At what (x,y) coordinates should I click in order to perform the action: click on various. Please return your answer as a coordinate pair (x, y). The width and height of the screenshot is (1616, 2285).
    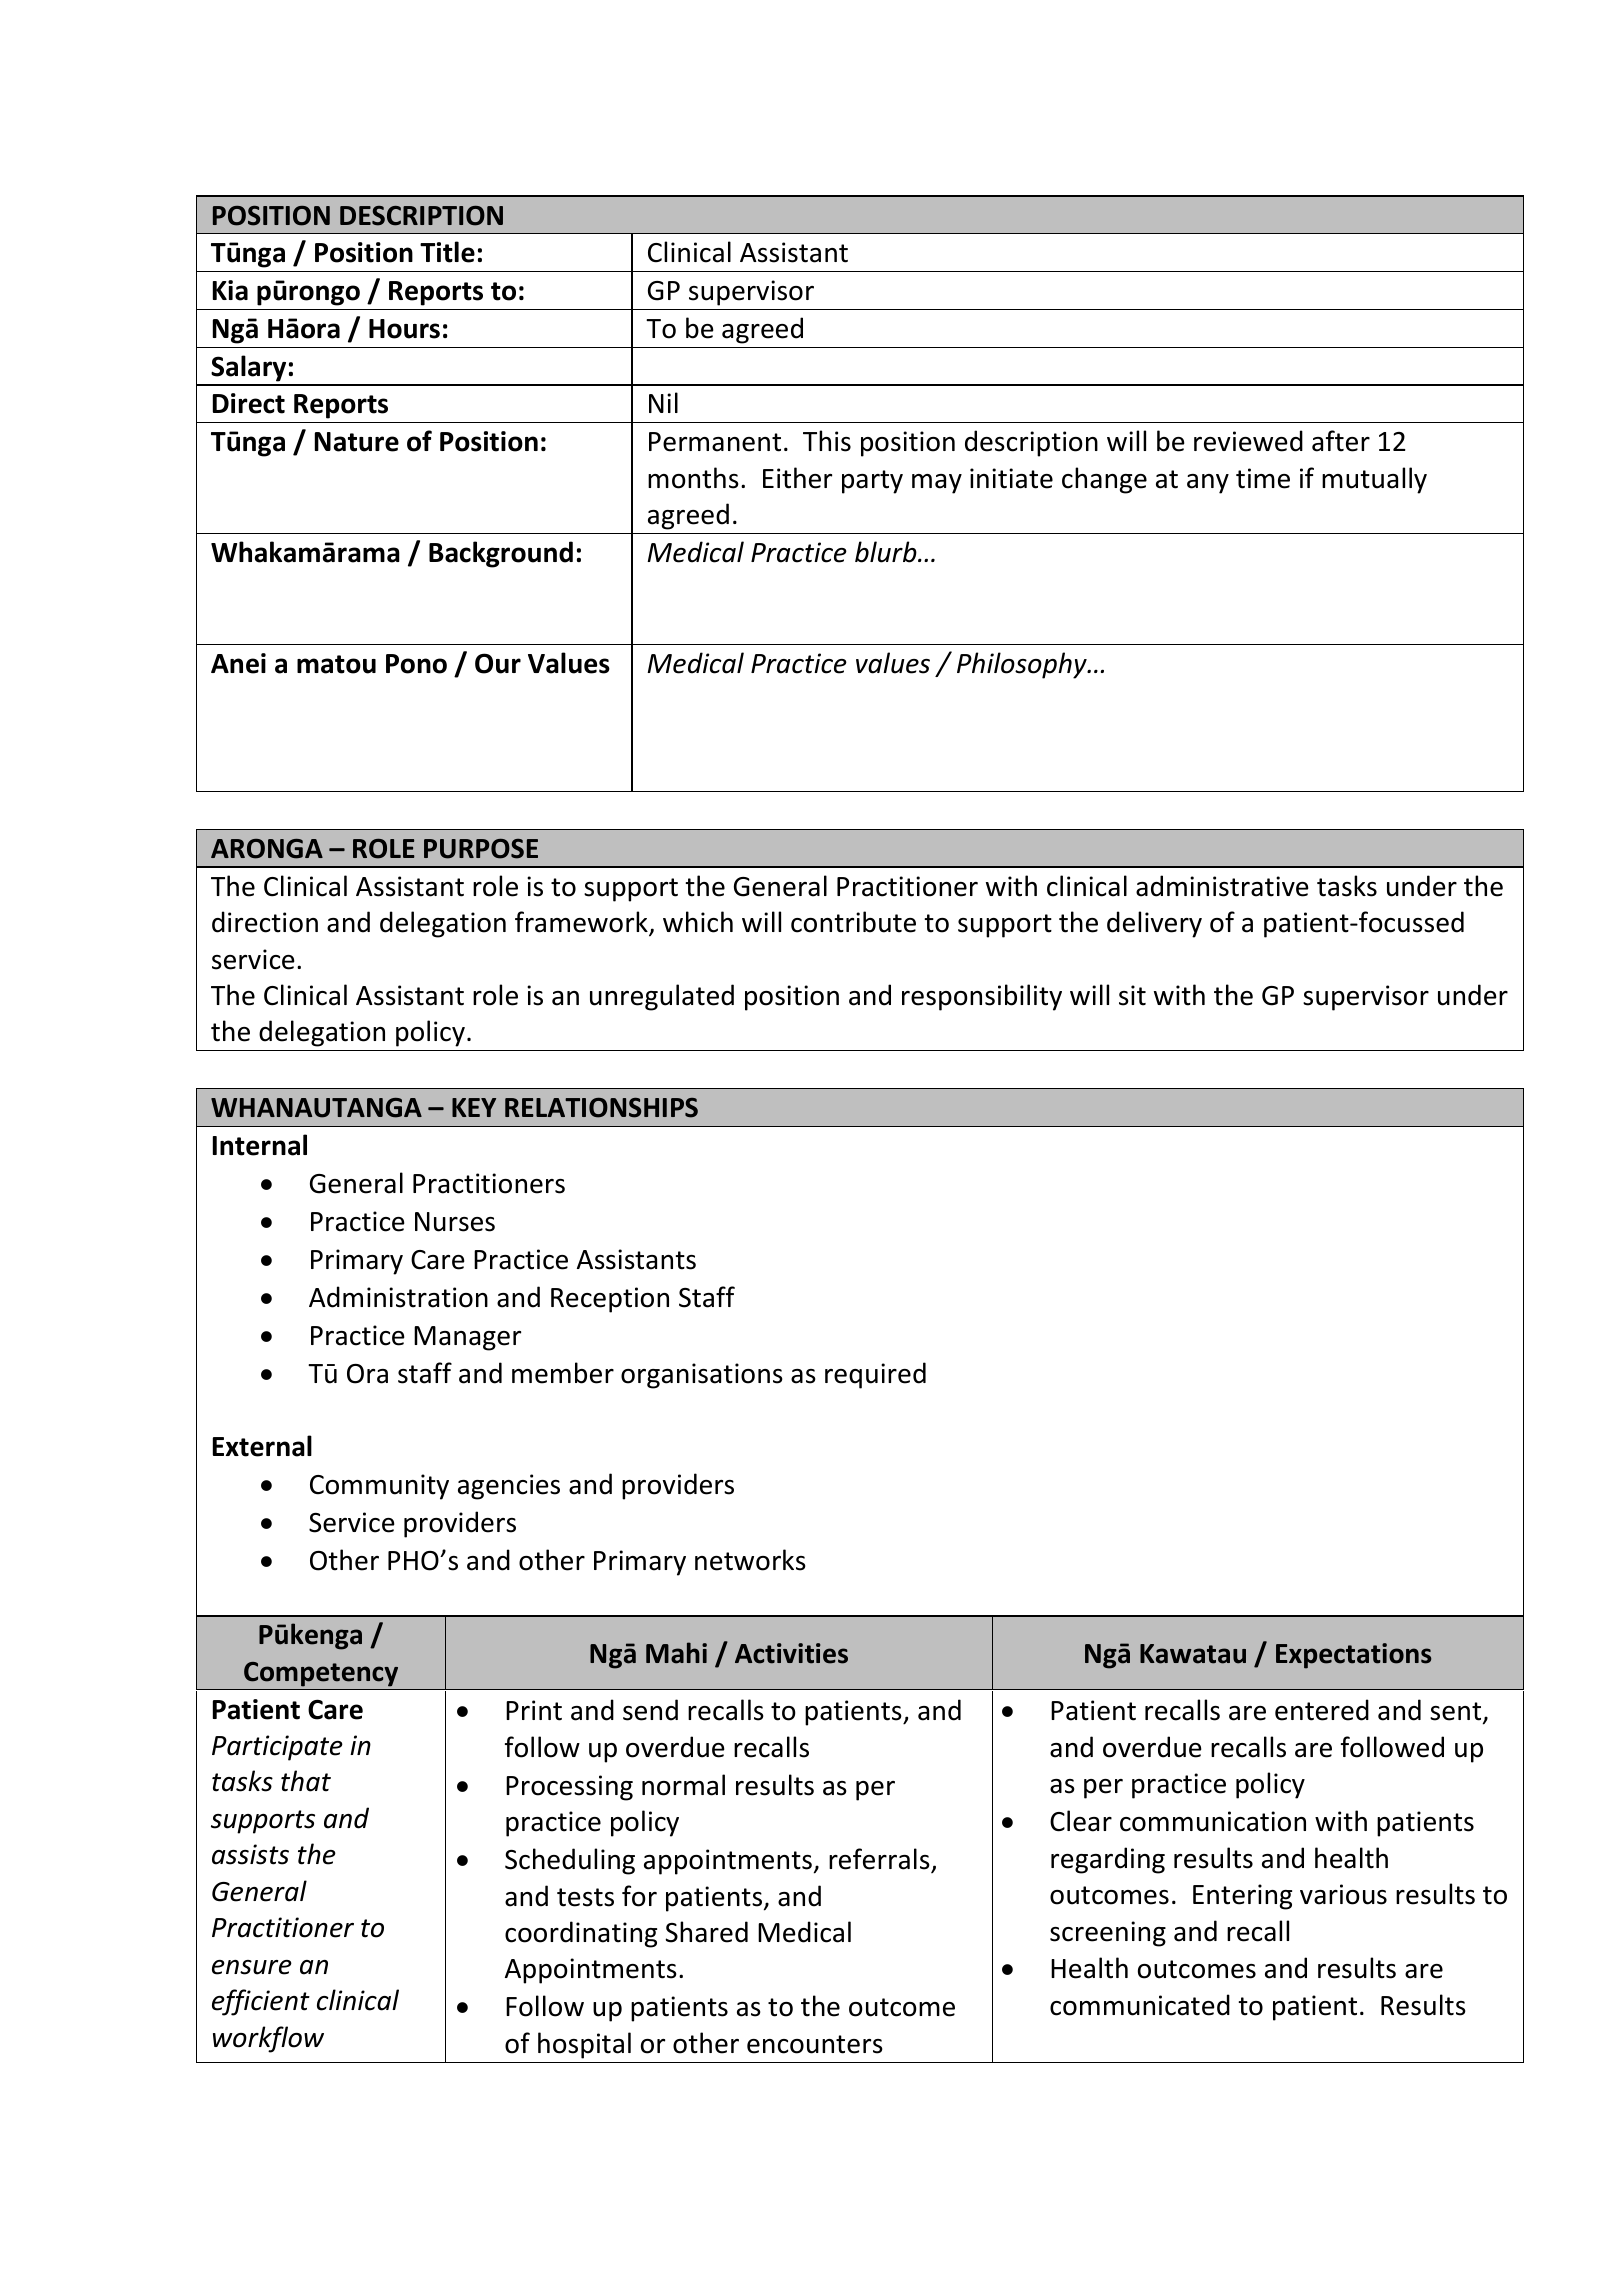
    Looking at the image, I should click on (1343, 1894).
